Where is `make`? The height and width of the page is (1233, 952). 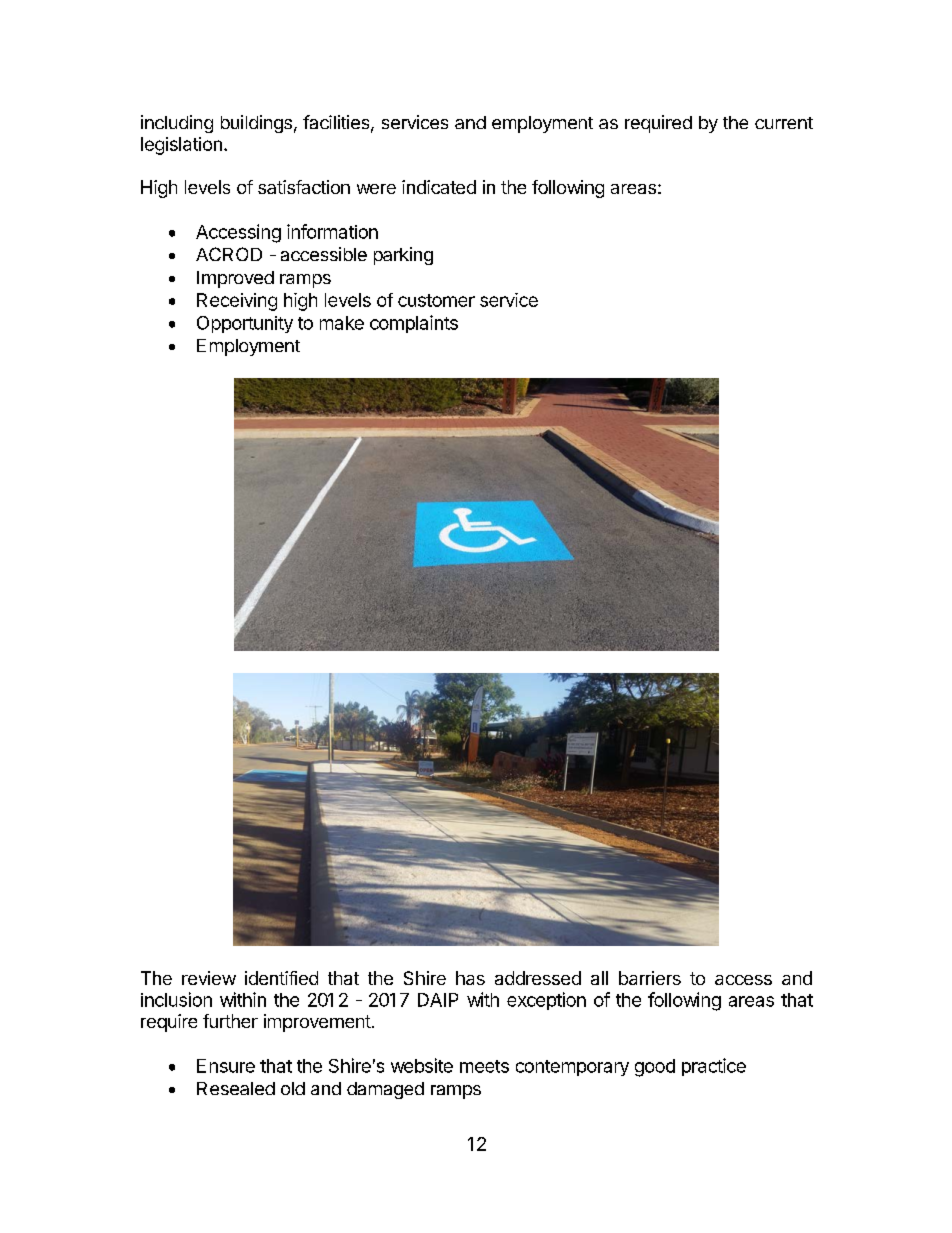 make is located at coordinates (342, 323).
